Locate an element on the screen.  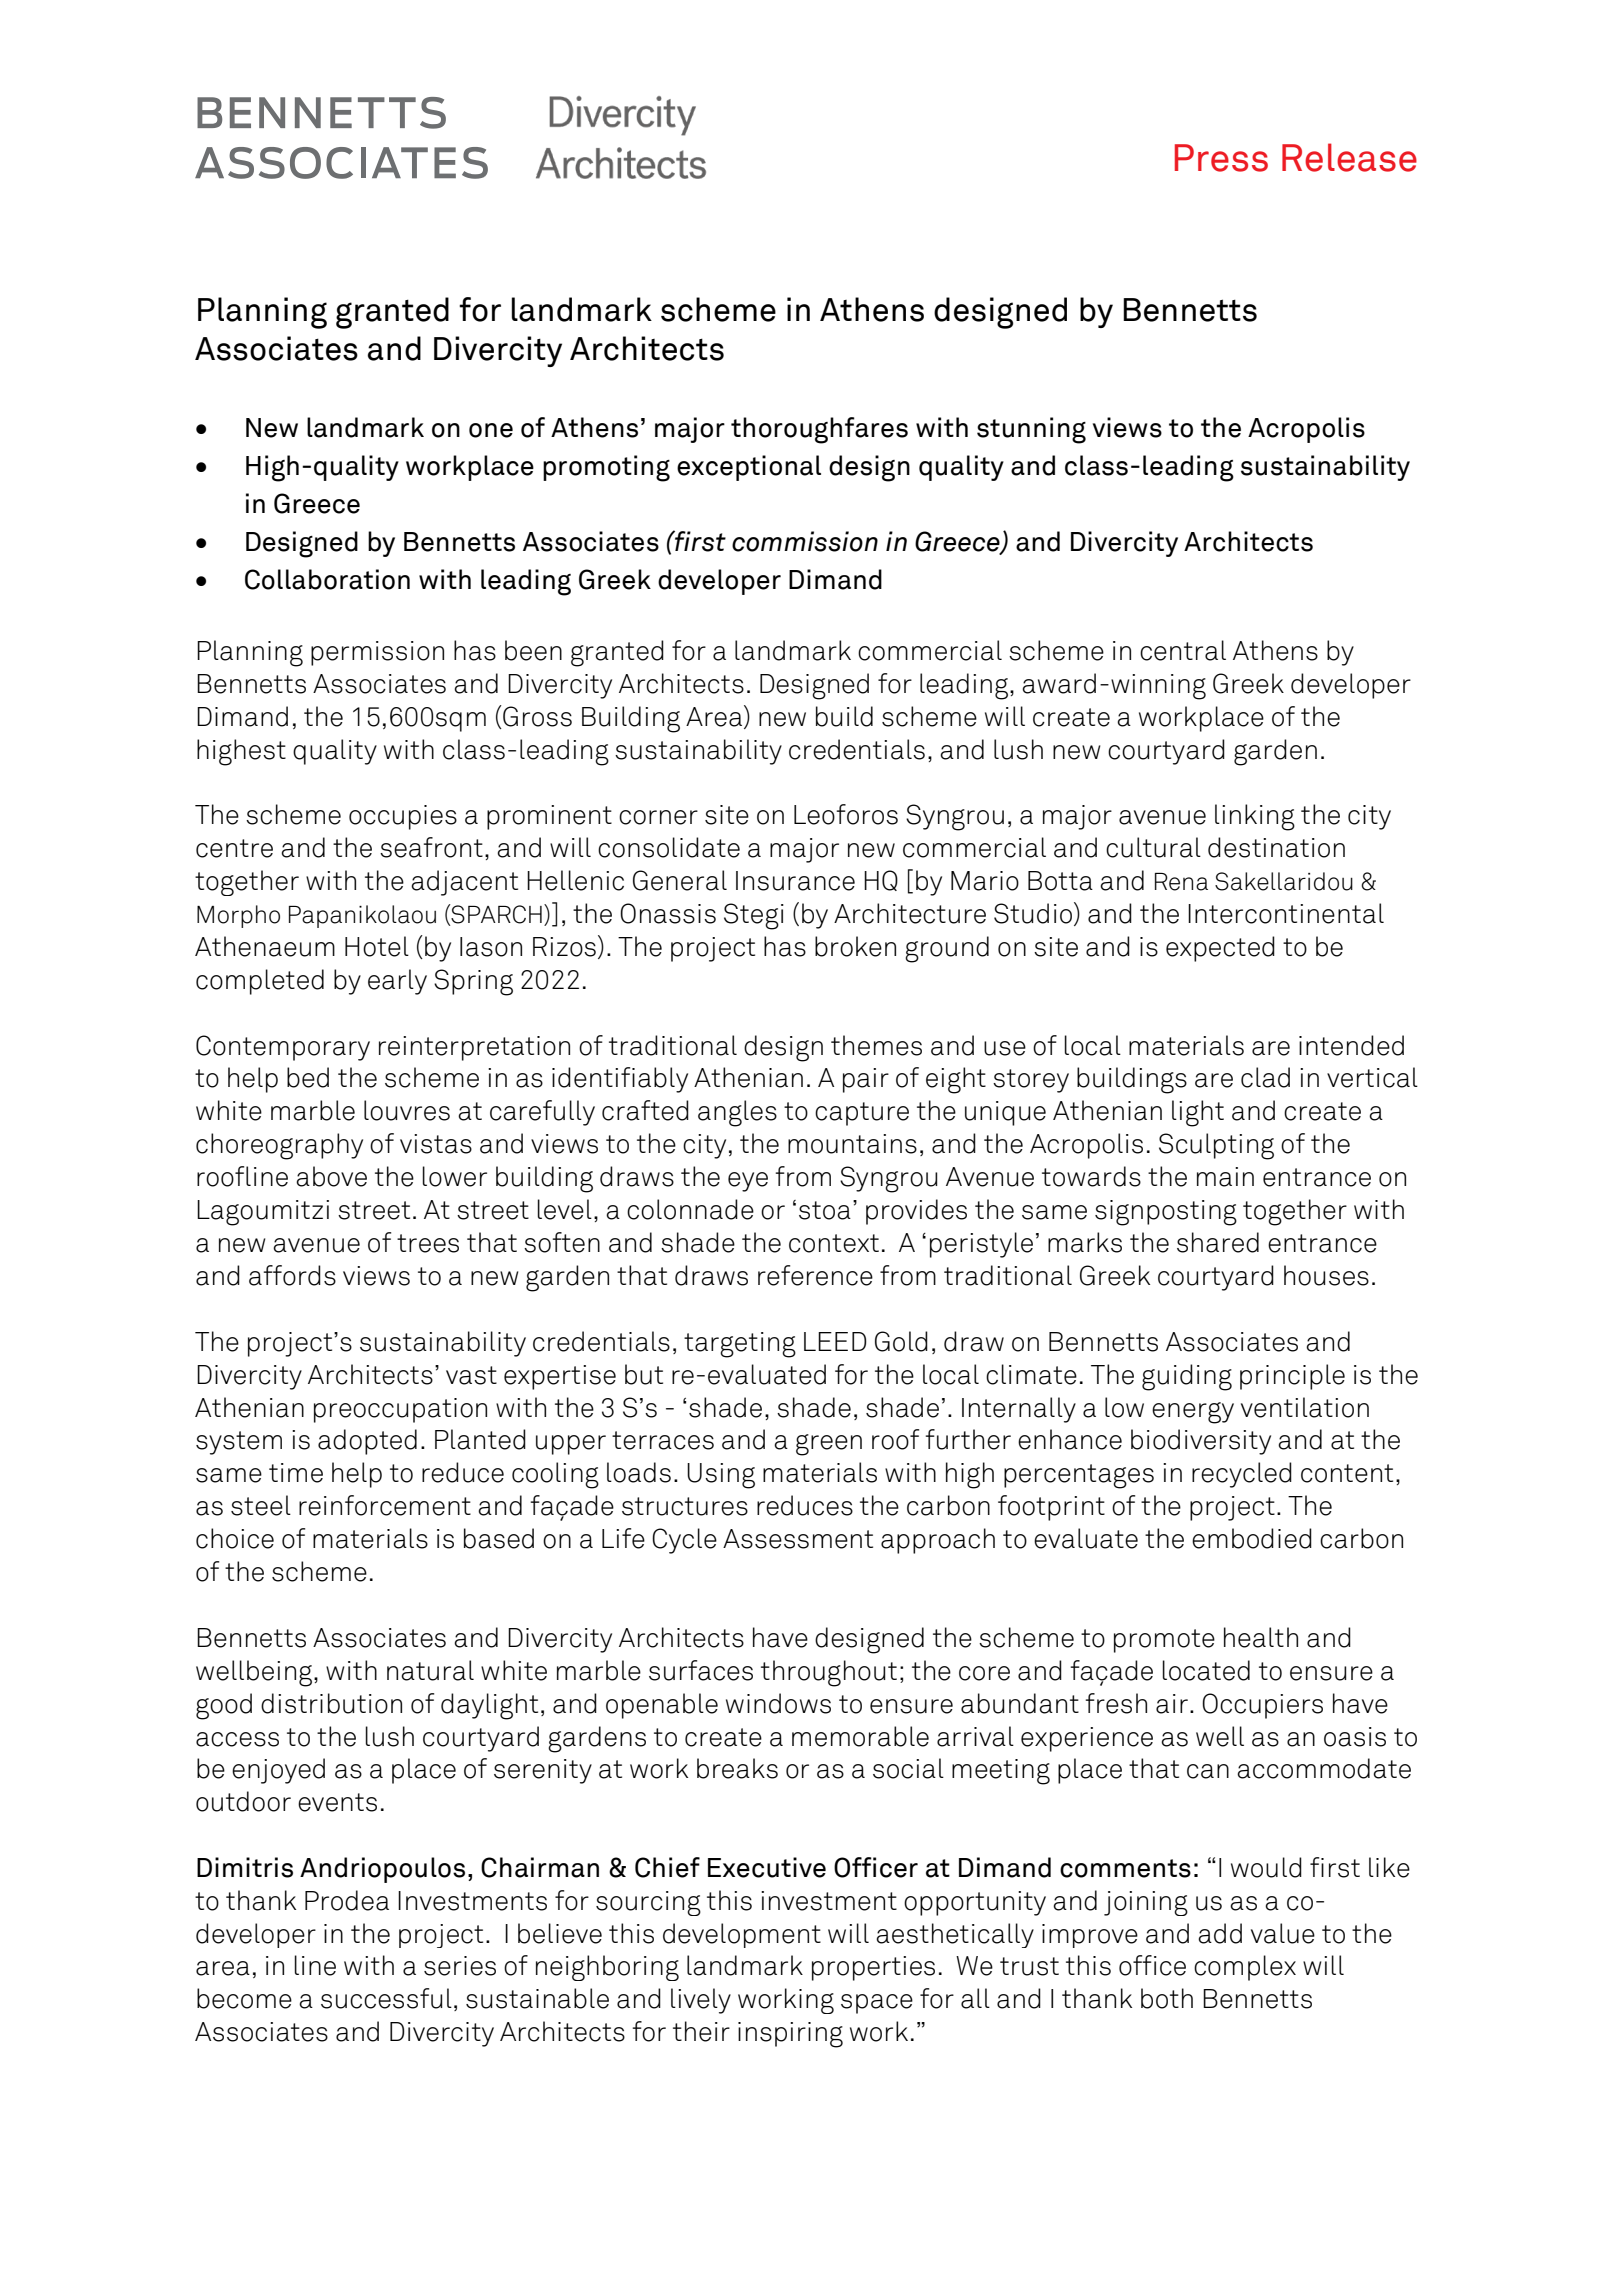
reinforcement is located at coordinates (385, 1505).
